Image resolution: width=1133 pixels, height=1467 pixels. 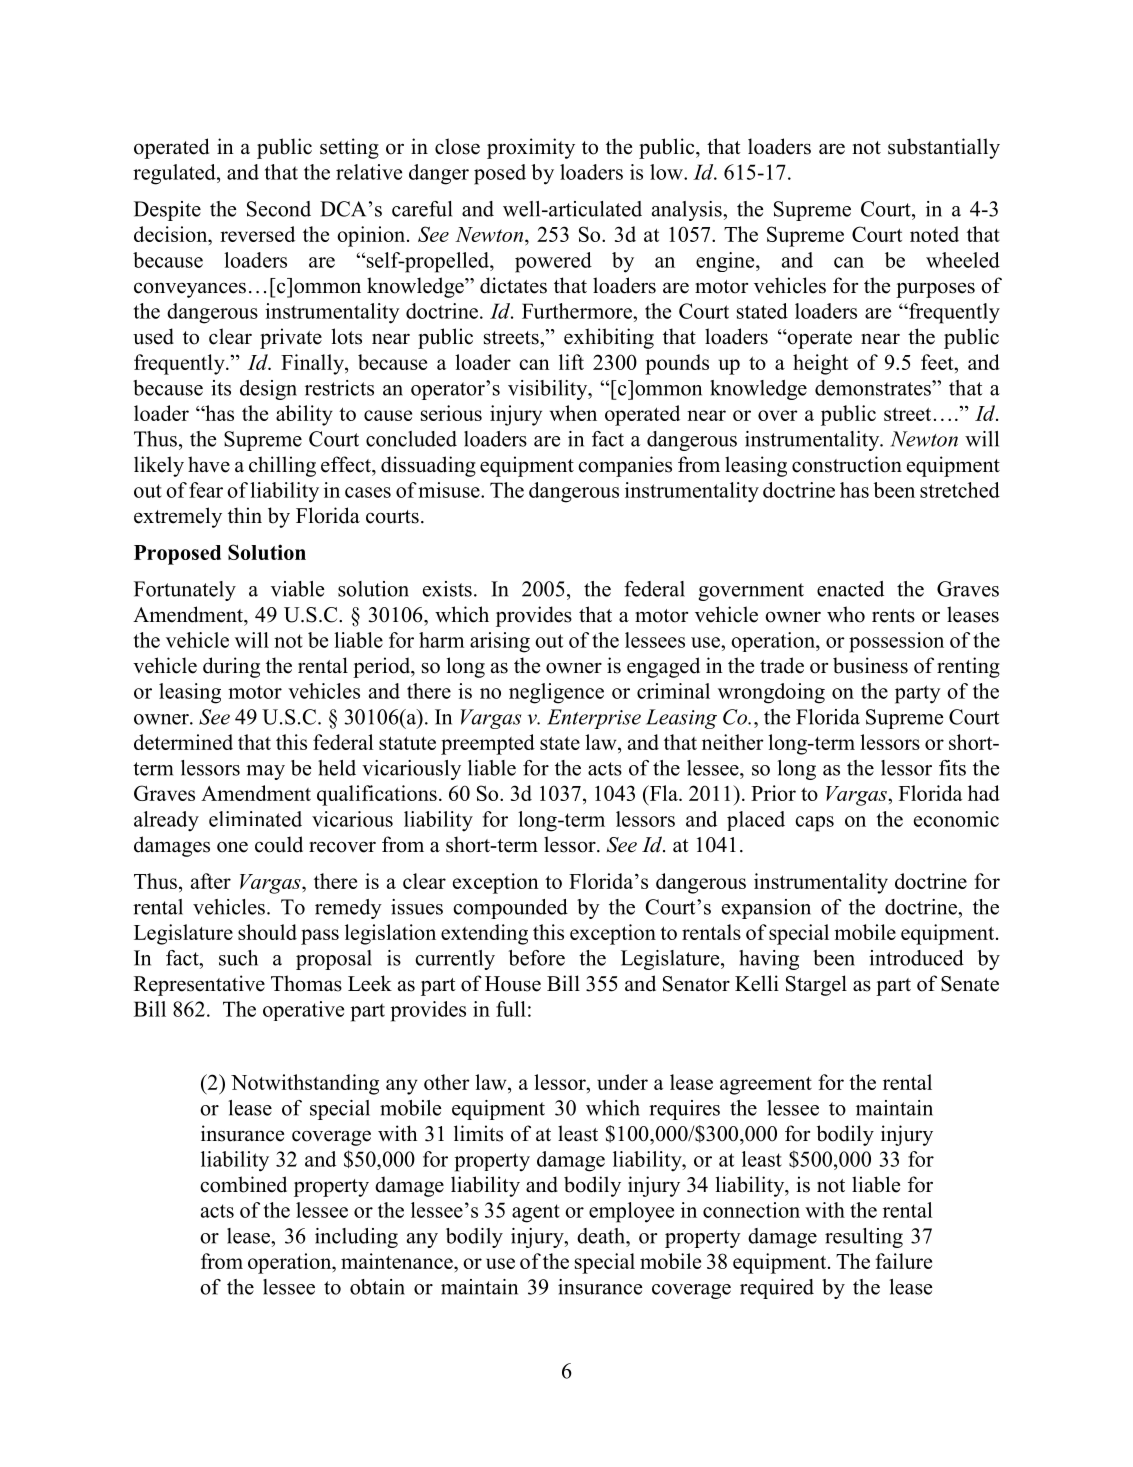 What do you see at coordinates (602, 1236) in the document?
I see `death` at bounding box center [602, 1236].
